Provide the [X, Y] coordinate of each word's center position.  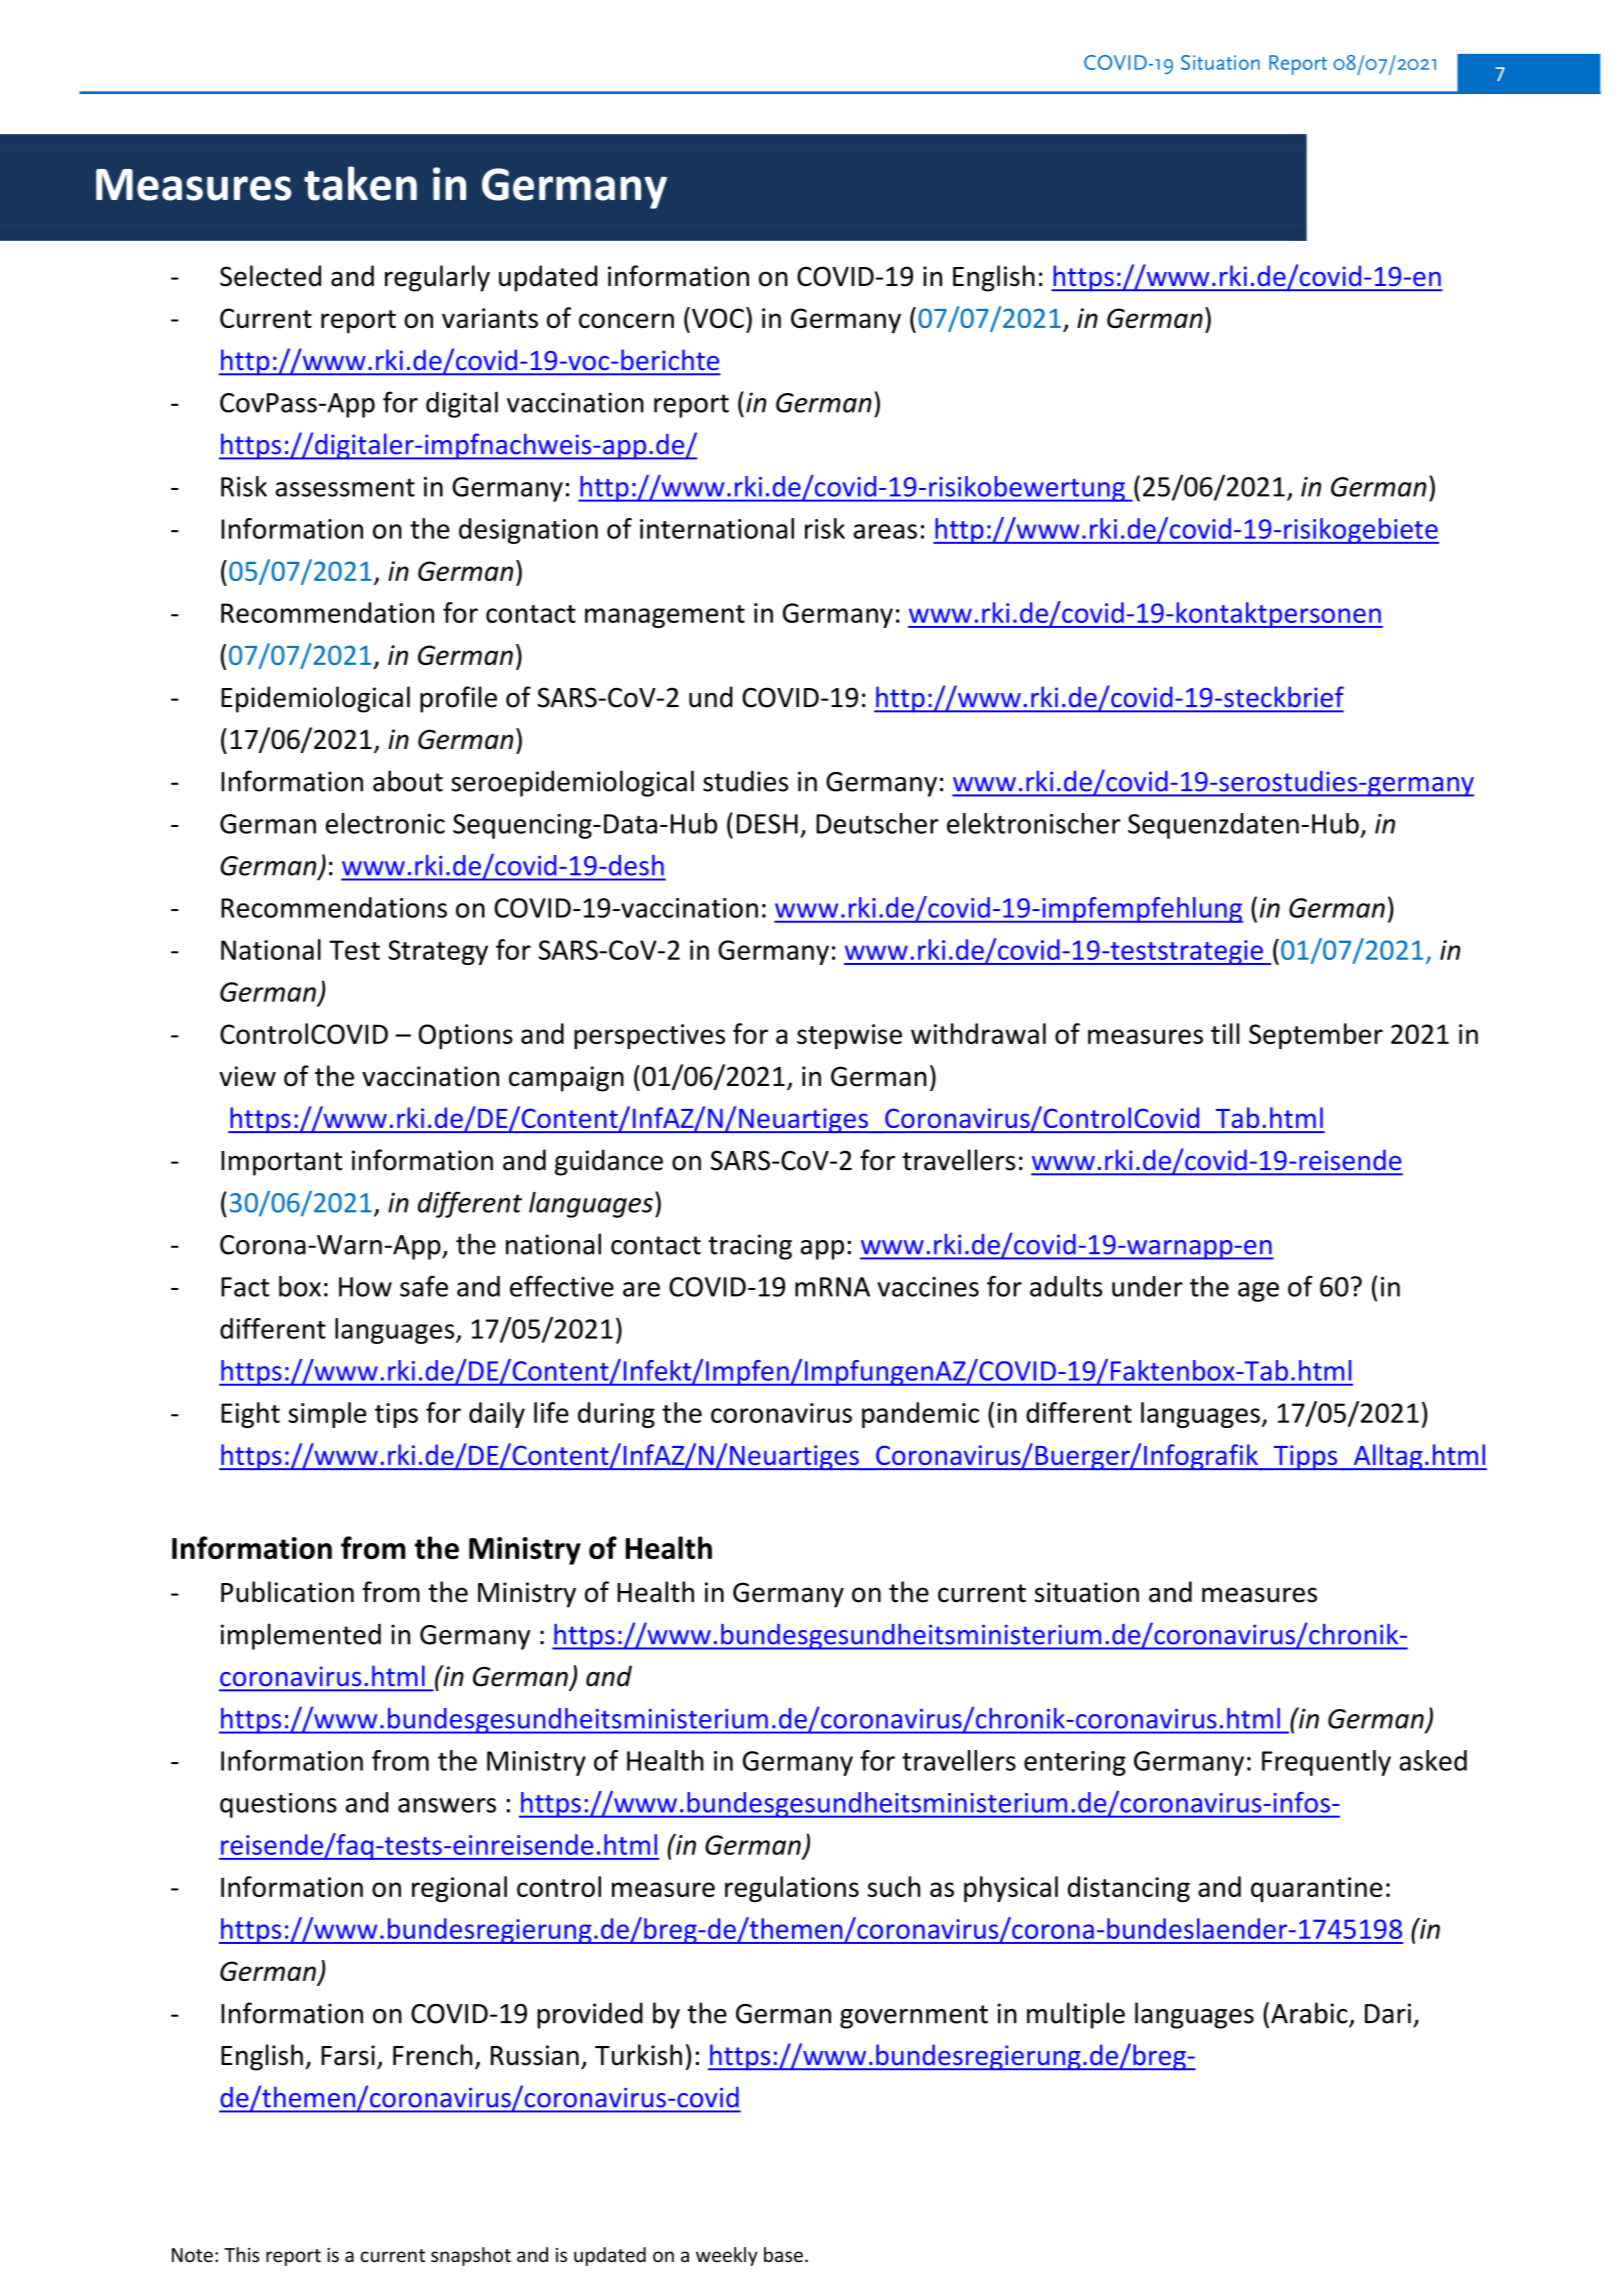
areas [885, 531]
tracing [750, 1247]
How [365, 1287]
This [242, 2255]
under [1147, 1286]
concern [626, 320]
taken [360, 183]
